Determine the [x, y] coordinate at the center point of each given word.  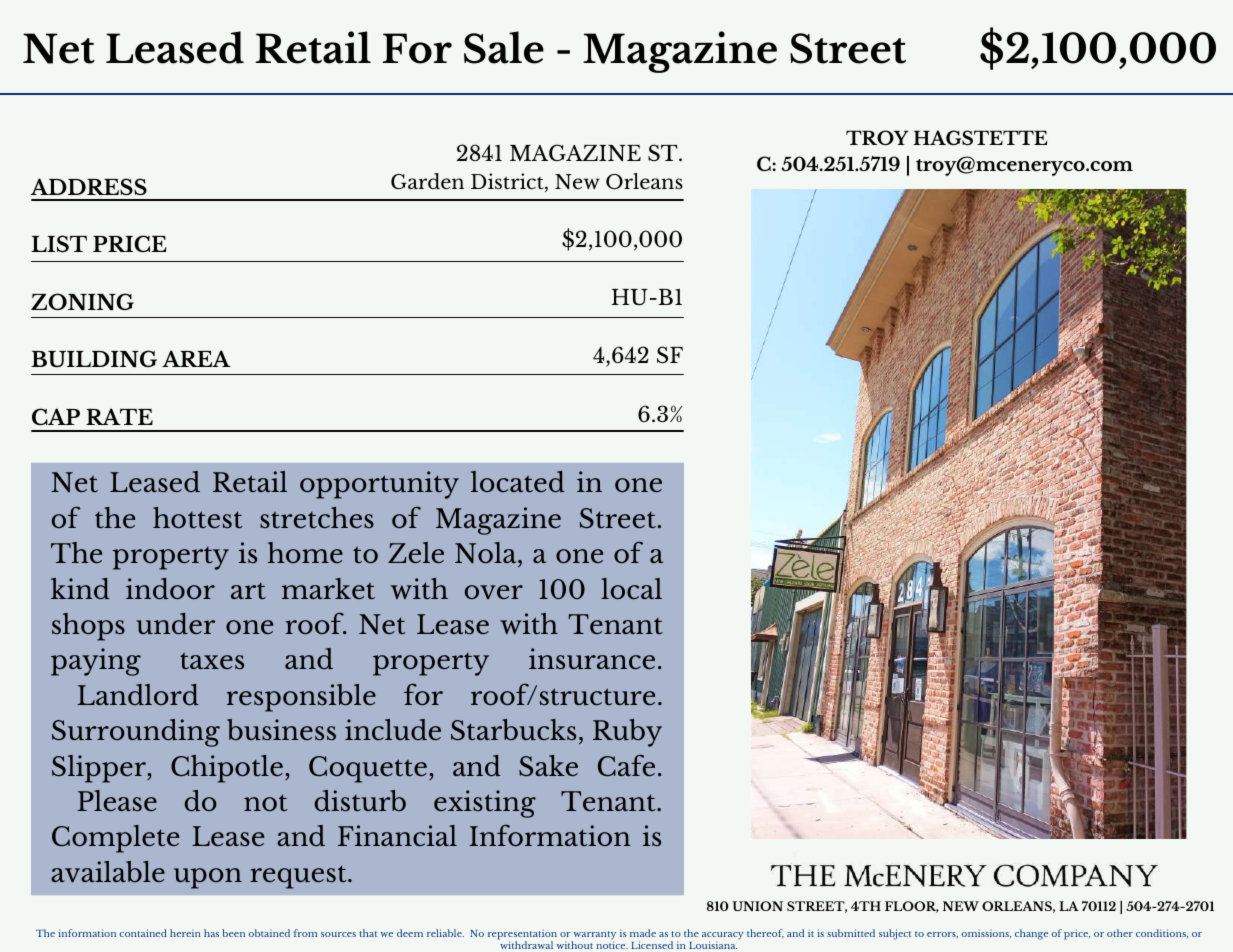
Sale [504, 47]
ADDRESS [88, 186]
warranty [594, 936]
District [508, 182]
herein [185, 933]
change [1031, 934]
